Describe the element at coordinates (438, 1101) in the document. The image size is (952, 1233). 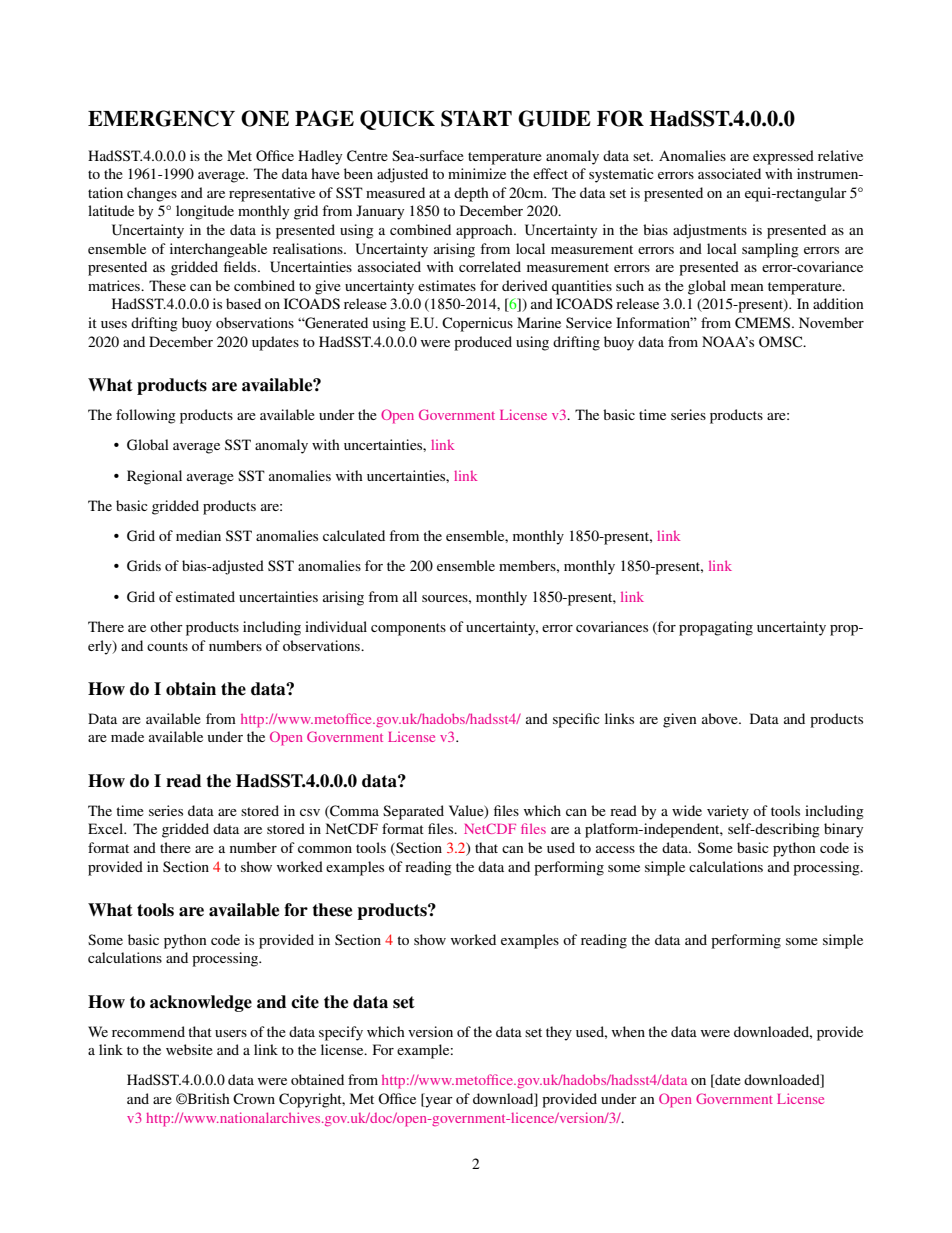
I see `year` at that location.
